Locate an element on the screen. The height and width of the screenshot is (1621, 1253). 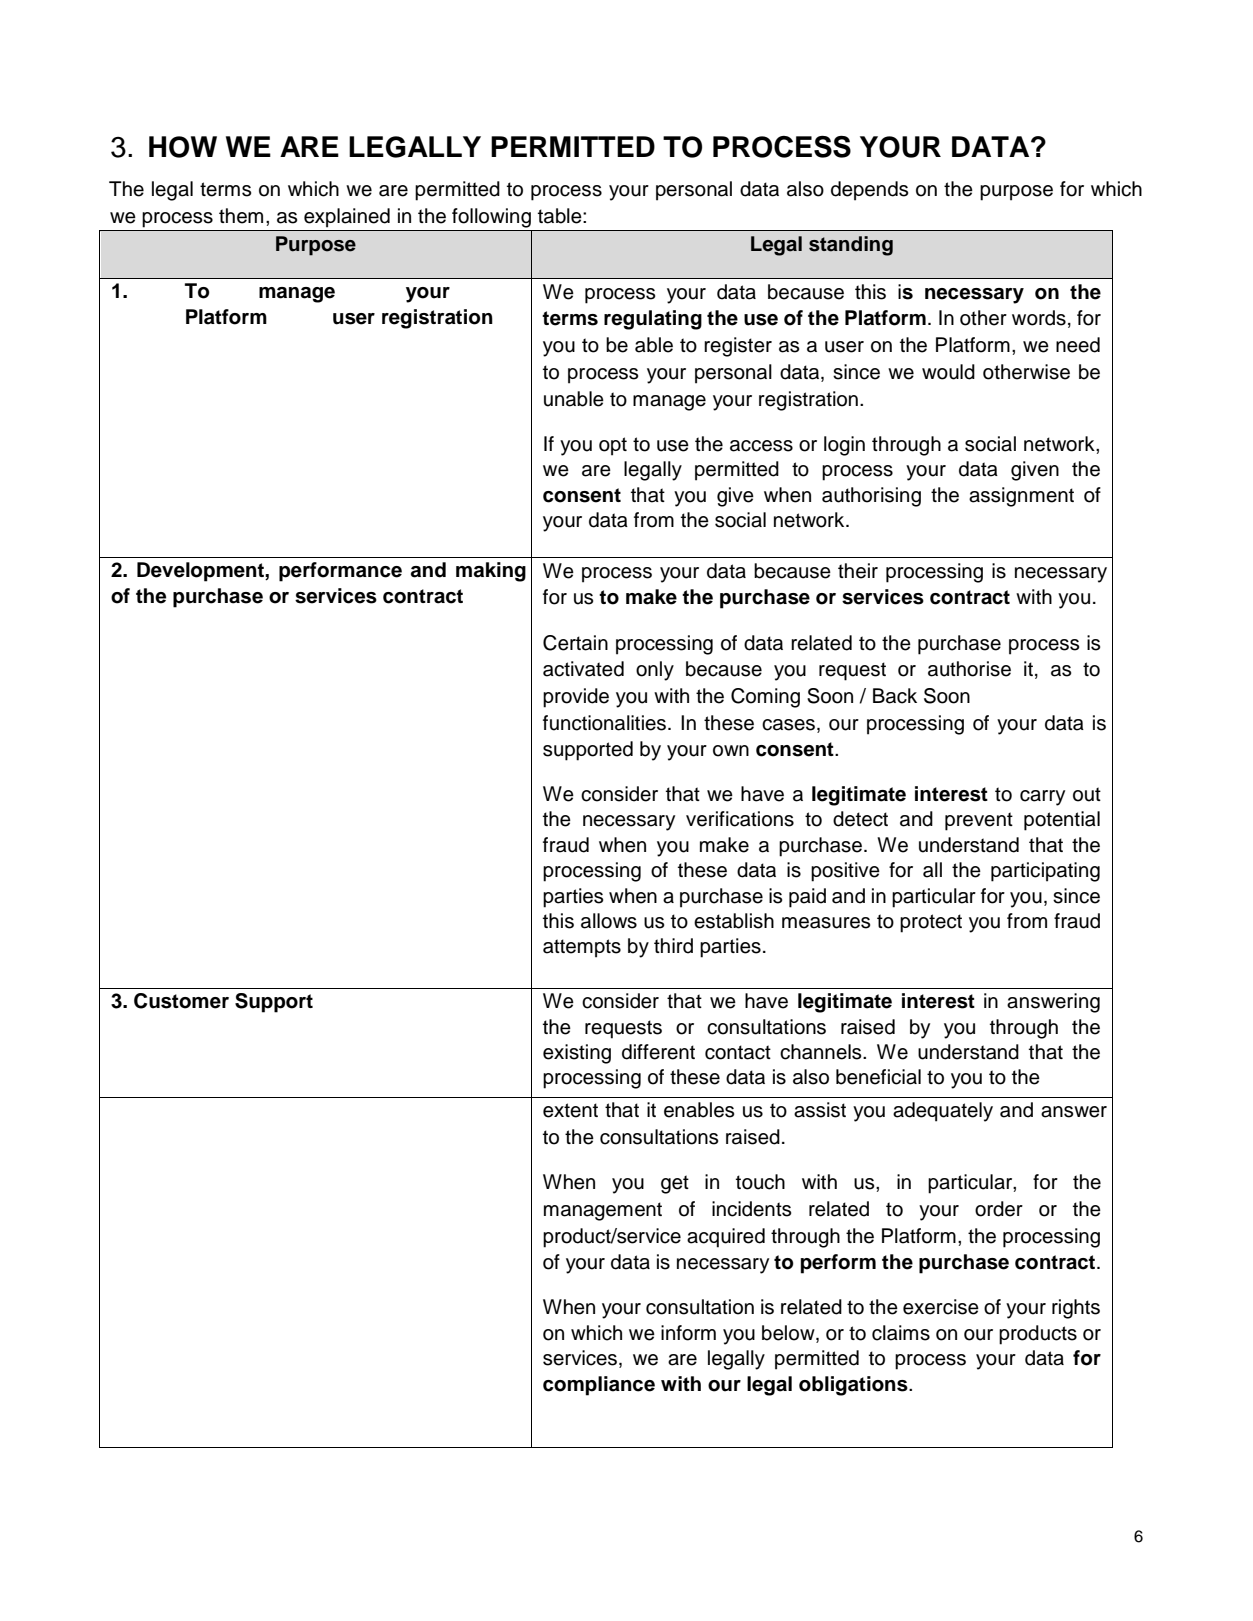
Certain is located at coordinates (575, 643).
